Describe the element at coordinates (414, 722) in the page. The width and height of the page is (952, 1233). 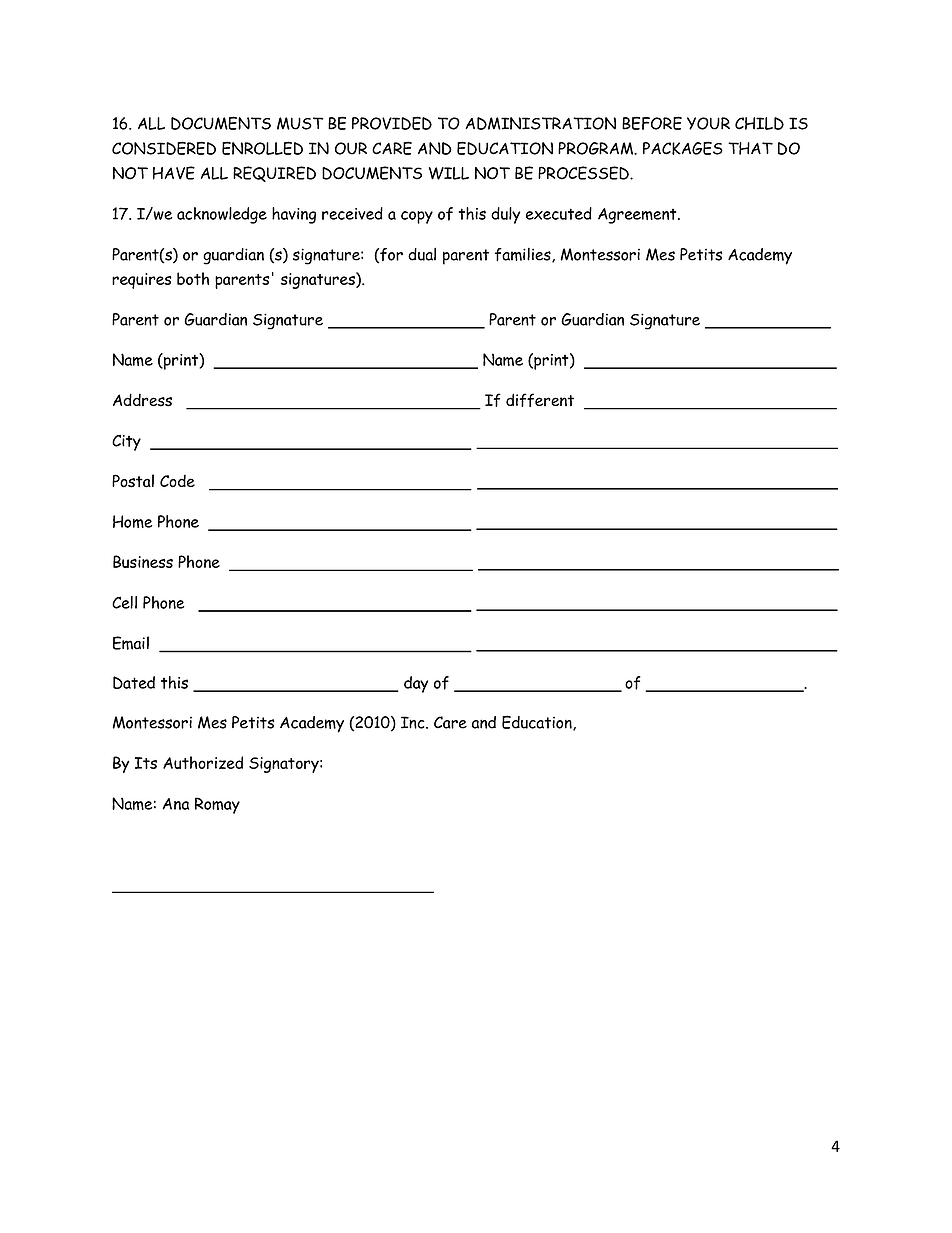
I see `Inc` at that location.
